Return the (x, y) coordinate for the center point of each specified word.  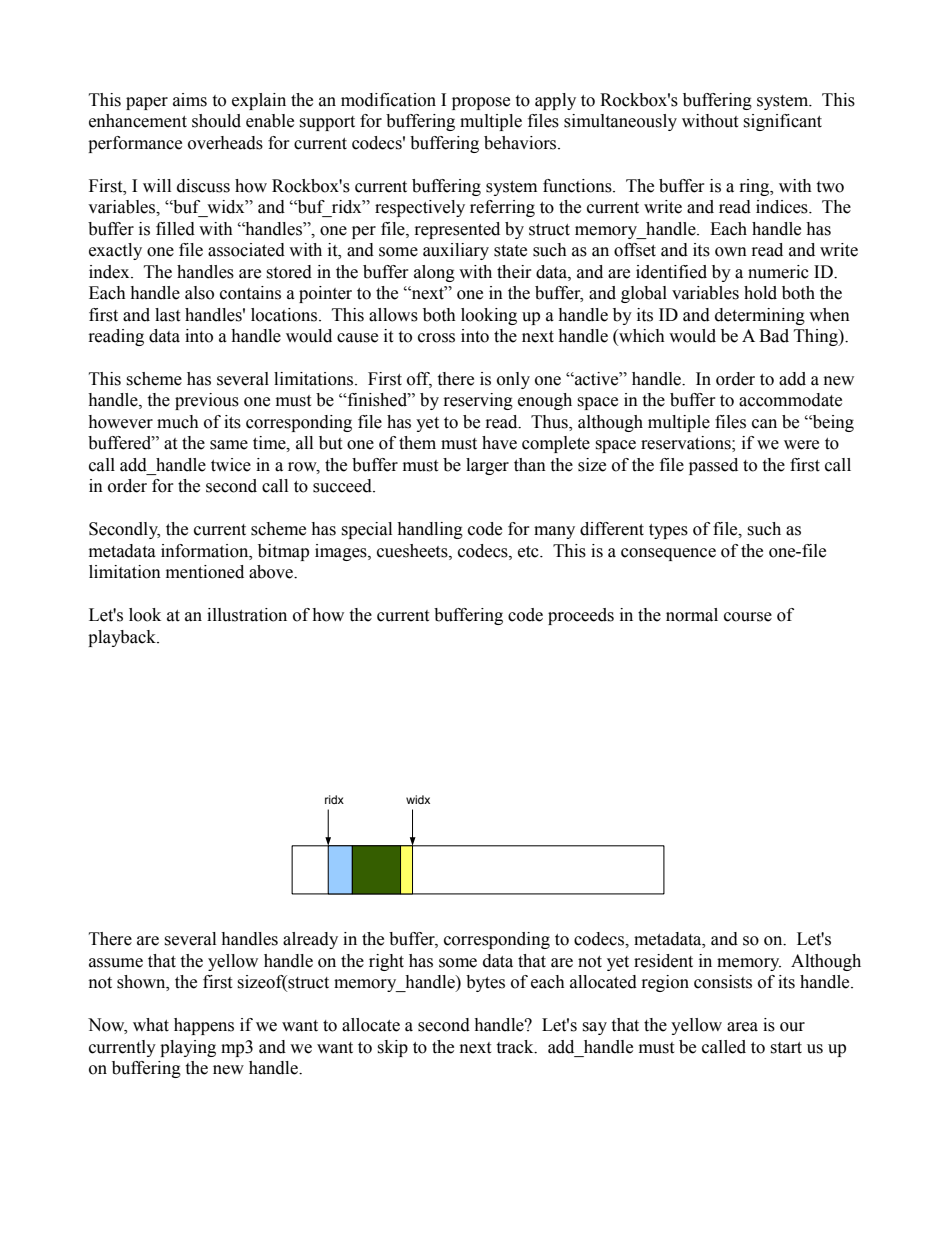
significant (782, 122)
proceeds (581, 616)
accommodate (790, 400)
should (216, 121)
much (178, 422)
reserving (478, 401)
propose (481, 103)
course (748, 617)
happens (204, 1026)
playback (123, 638)
